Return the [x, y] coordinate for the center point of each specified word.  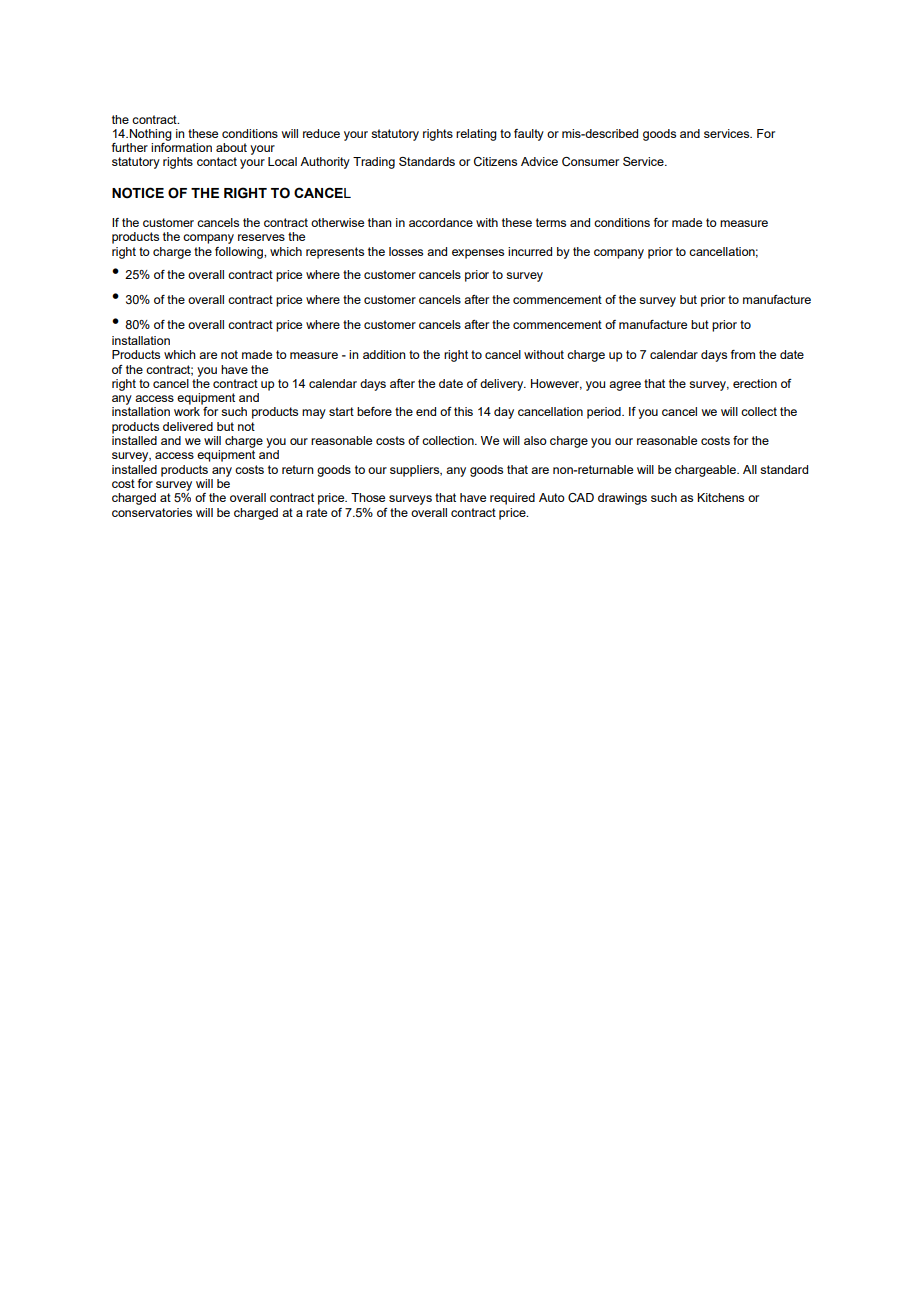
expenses [478, 254]
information [181, 146]
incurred [530, 251]
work [187, 411]
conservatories [152, 512]
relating [476, 135]
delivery [503, 385]
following [240, 253]
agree [625, 386]
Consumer [590, 162]
